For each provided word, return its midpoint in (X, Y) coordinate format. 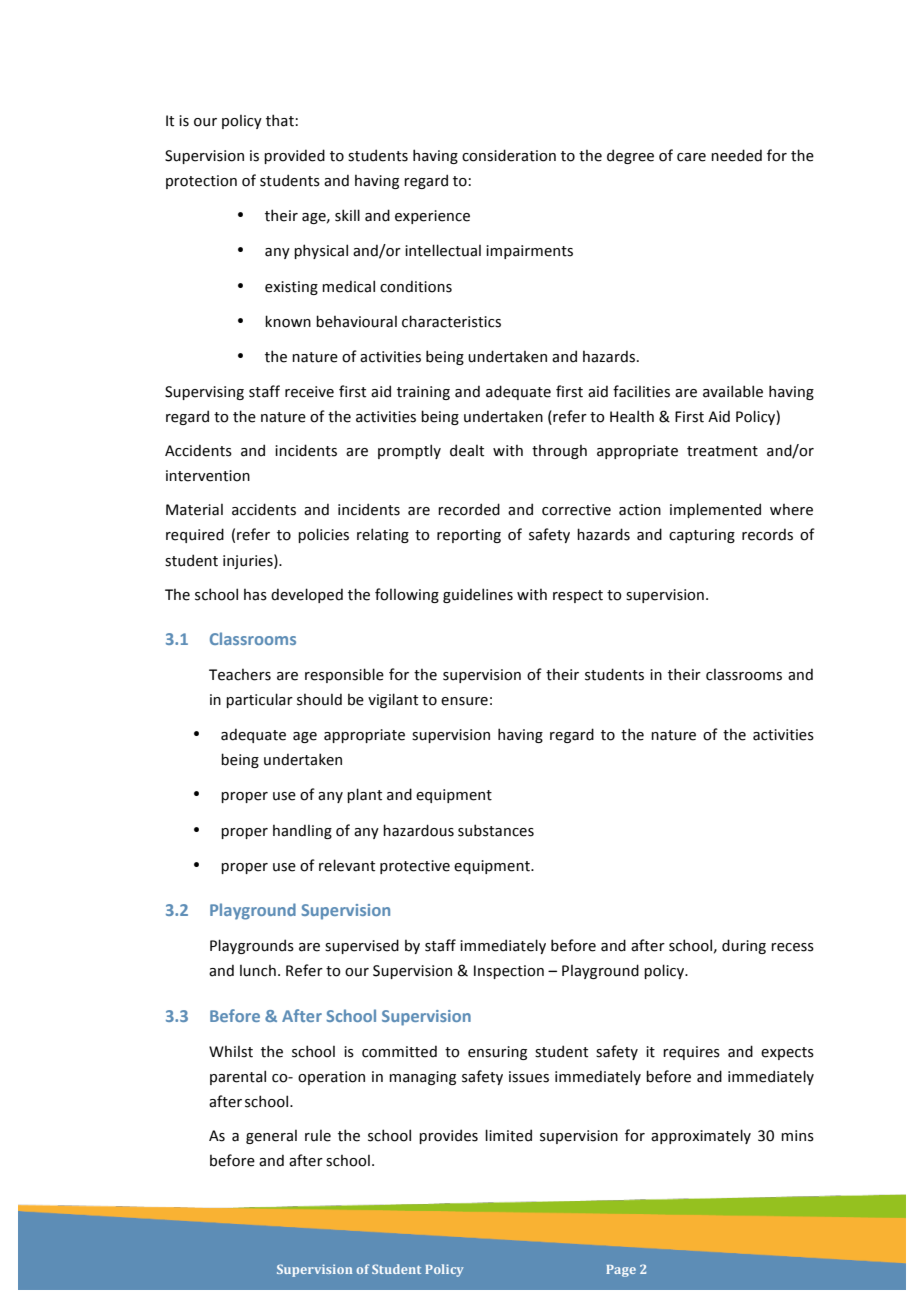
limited (508, 1135)
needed (736, 155)
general (271, 1137)
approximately (701, 1136)
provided (294, 156)
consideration (509, 155)
